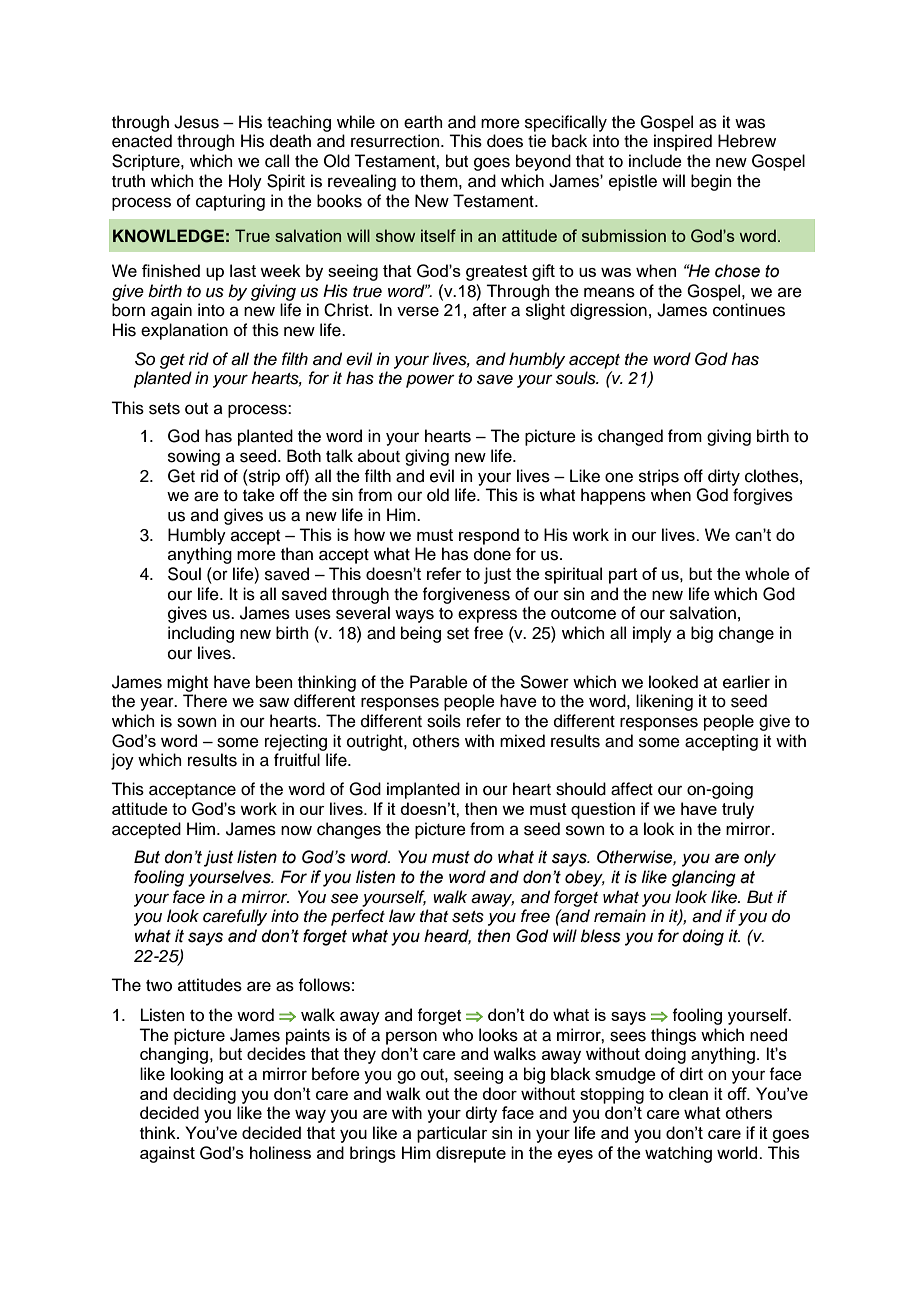 This screenshot has height=1308, width=924. What do you see at coordinates (196, 122) in the screenshot?
I see `Jesus` at bounding box center [196, 122].
